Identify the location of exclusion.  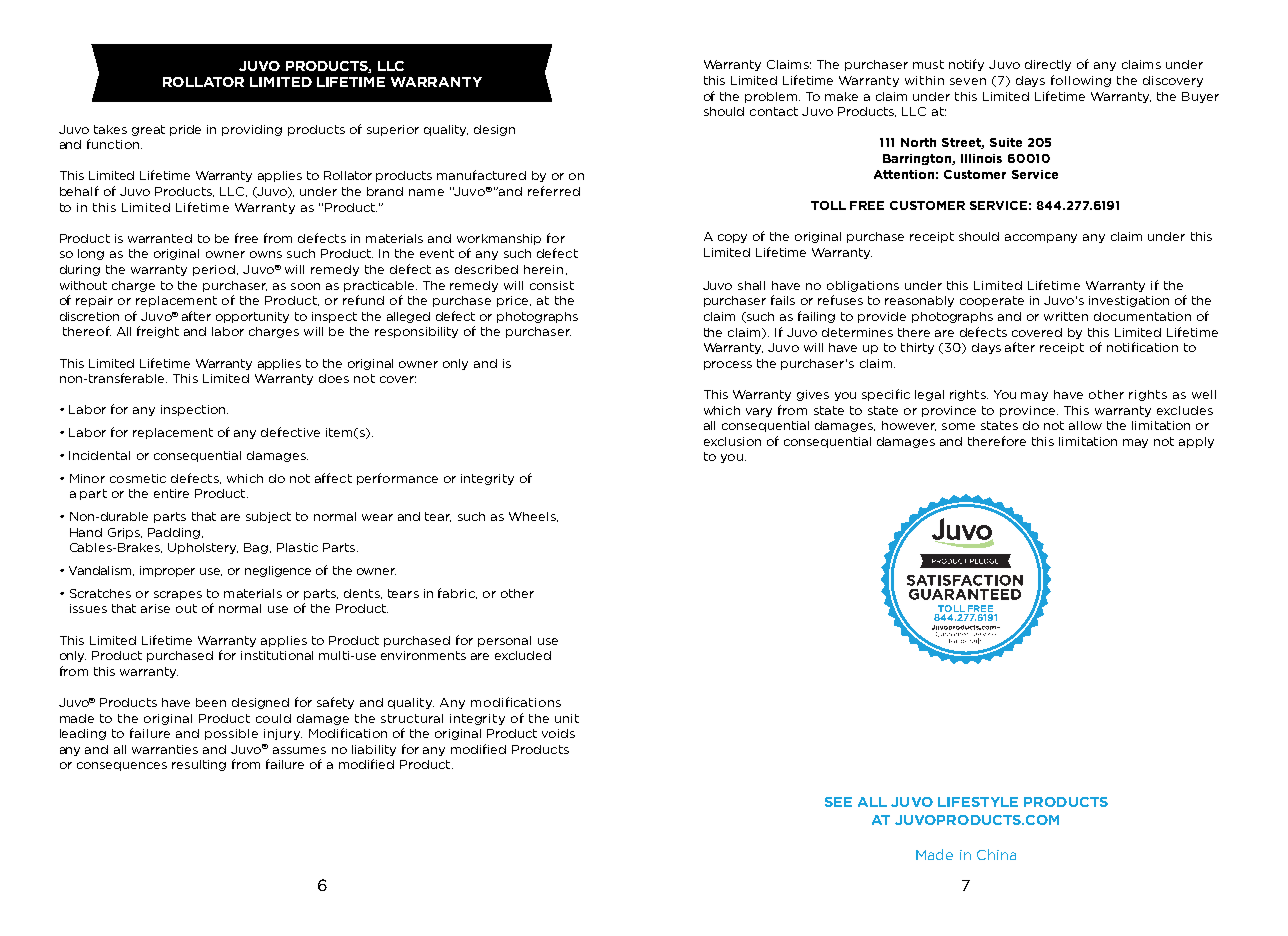
(732, 441).
